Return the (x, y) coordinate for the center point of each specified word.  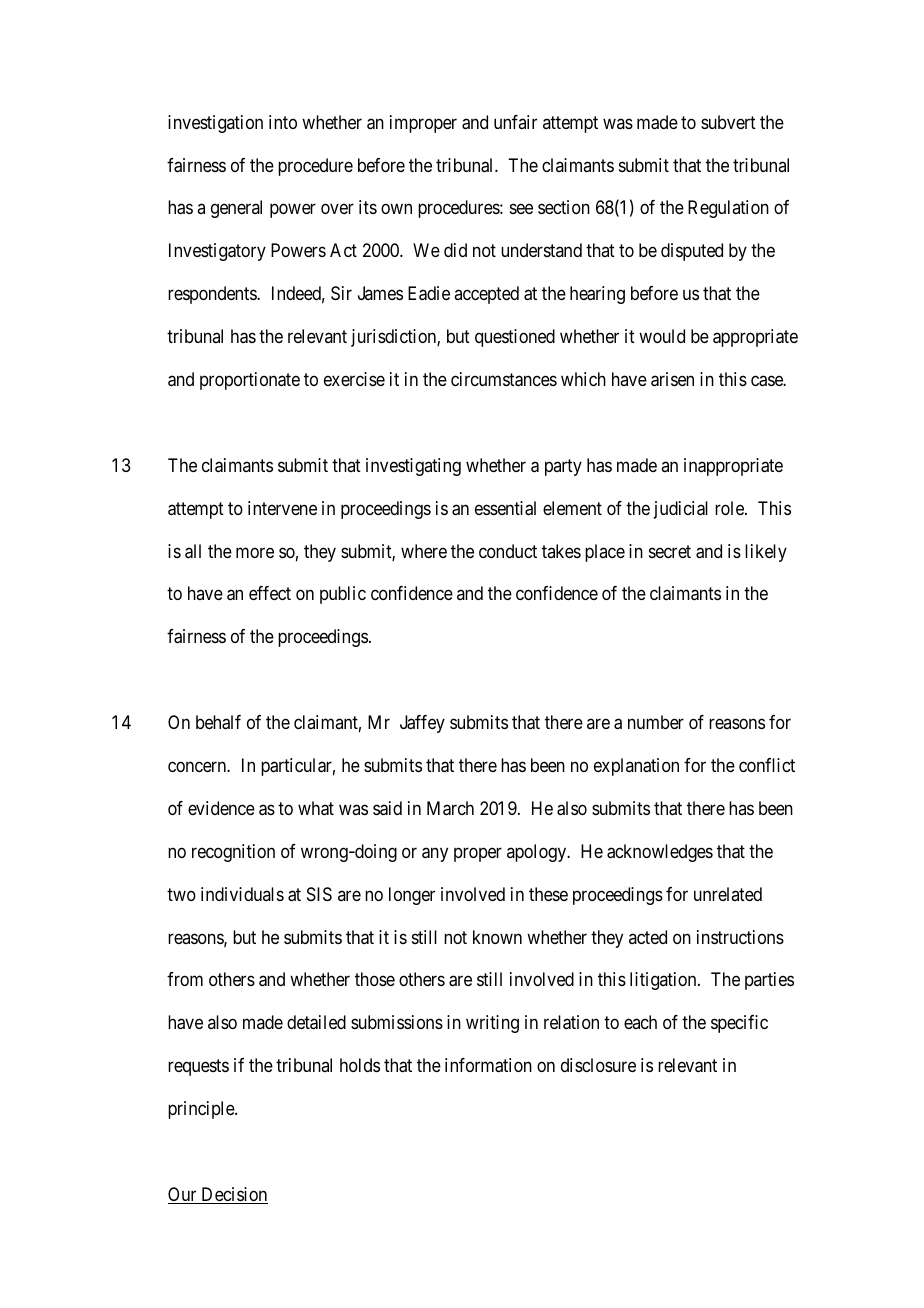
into (283, 122)
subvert (728, 122)
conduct (508, 551)
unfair (515, 122)
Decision (233, 1195)
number (656, 722)
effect (270, 593)
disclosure (598, 1065)
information (488, 1065)
